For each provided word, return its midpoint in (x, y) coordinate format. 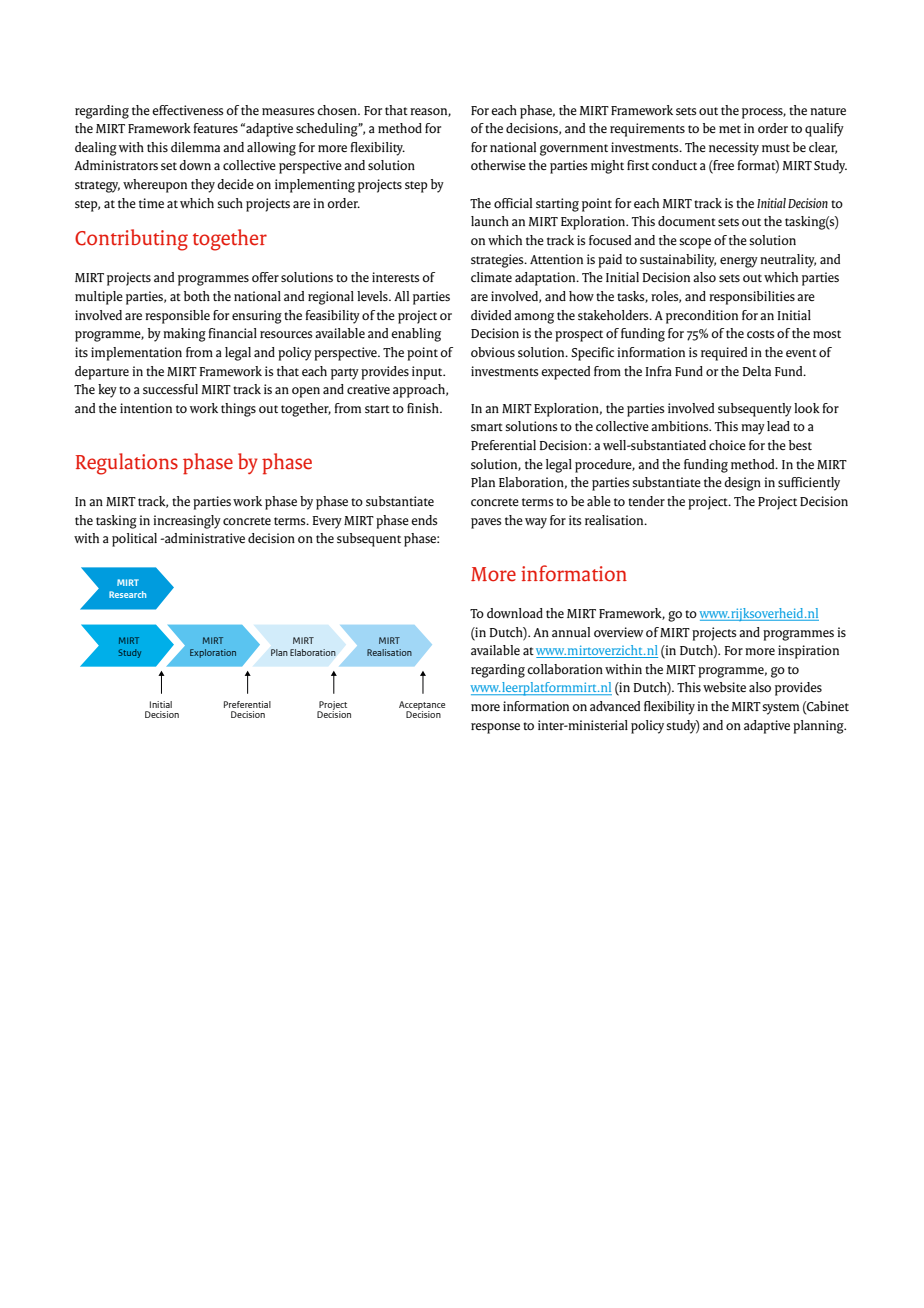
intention (146, 408)
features (216, 128)
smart (487, 427)
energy (739, 262)
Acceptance (422, 707)
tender (646, 501)
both (197, 296)
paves (486, 523)
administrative (204, 538)
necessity (734, 149)
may (753, 429)
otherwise (498, 165)
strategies (498, 261)
